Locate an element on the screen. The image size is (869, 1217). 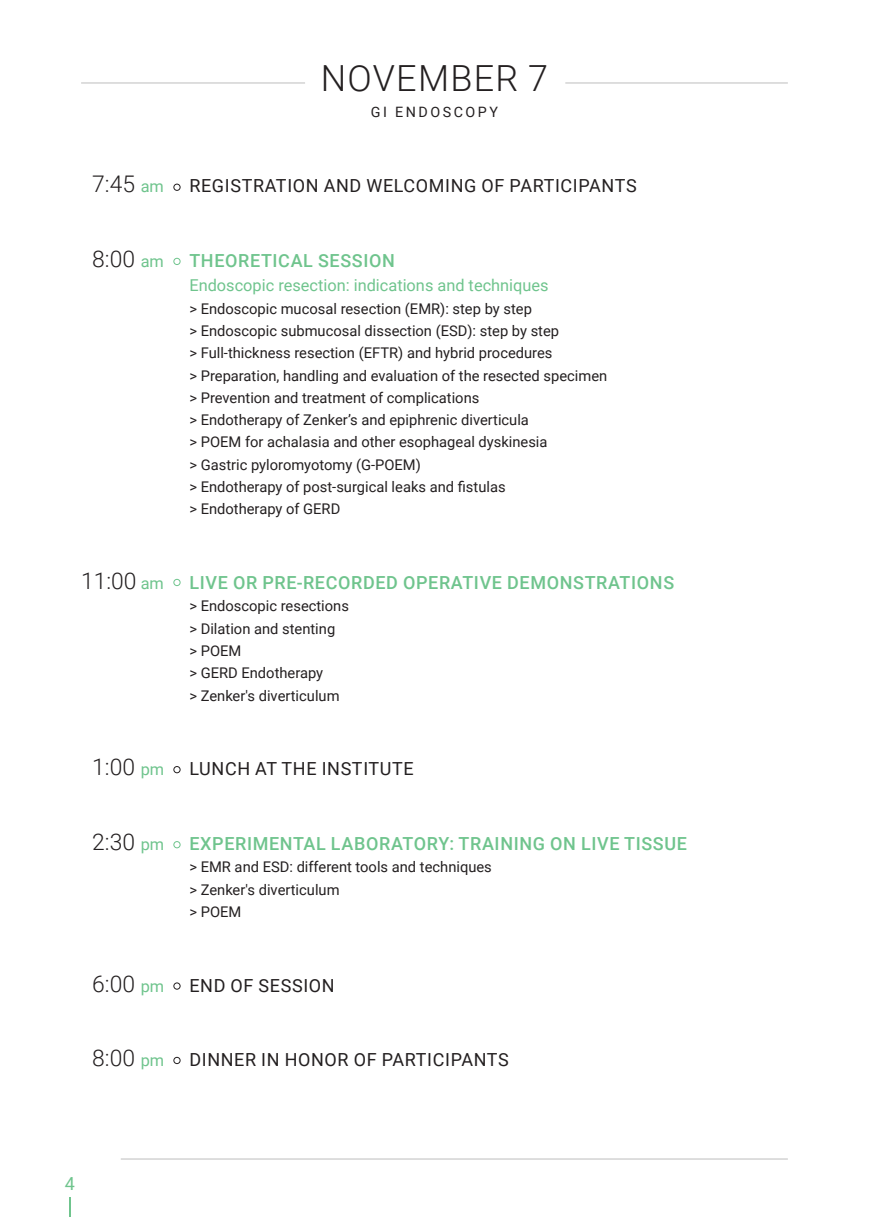
NOVEMBER is located at coordinates (420, 78).
